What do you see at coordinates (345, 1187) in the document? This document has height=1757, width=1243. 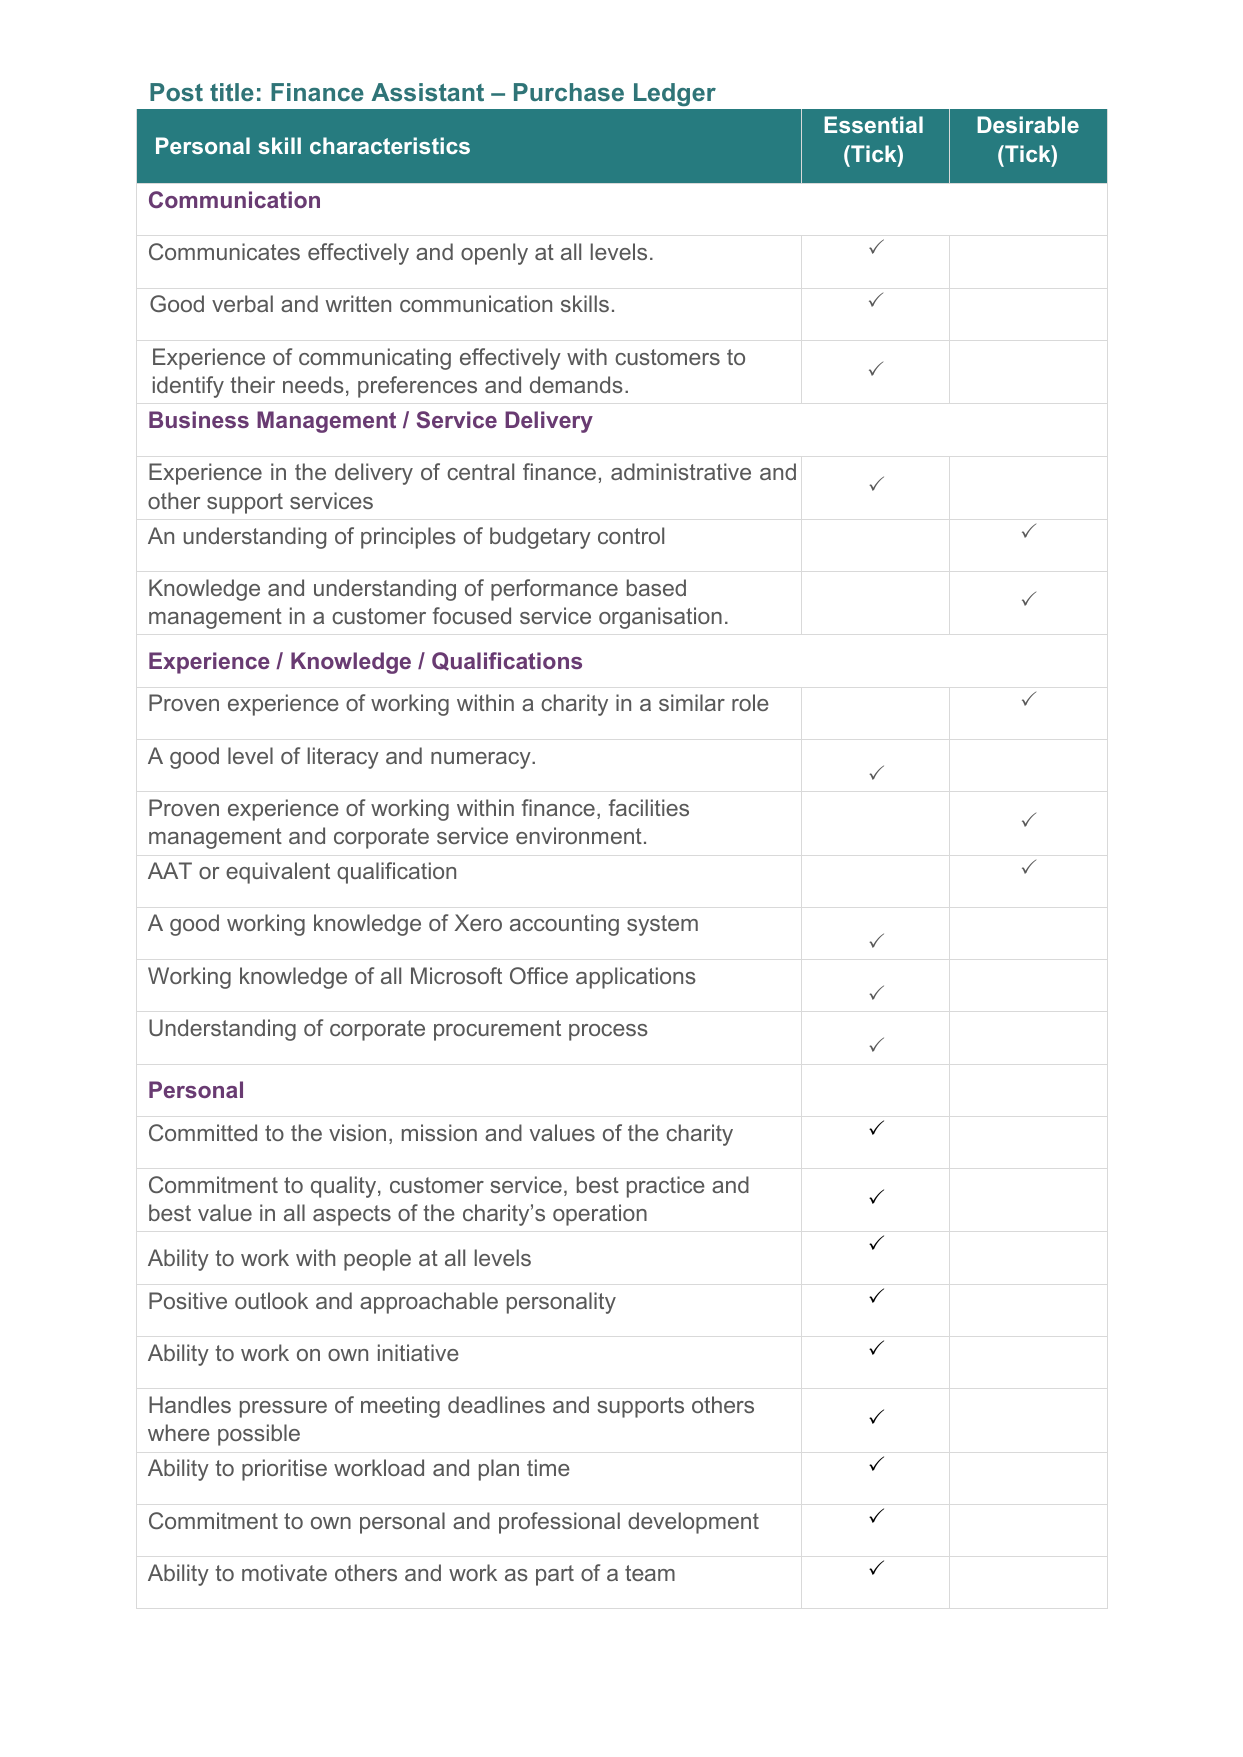 I see `quality` at bounding box center [345, 1187].
